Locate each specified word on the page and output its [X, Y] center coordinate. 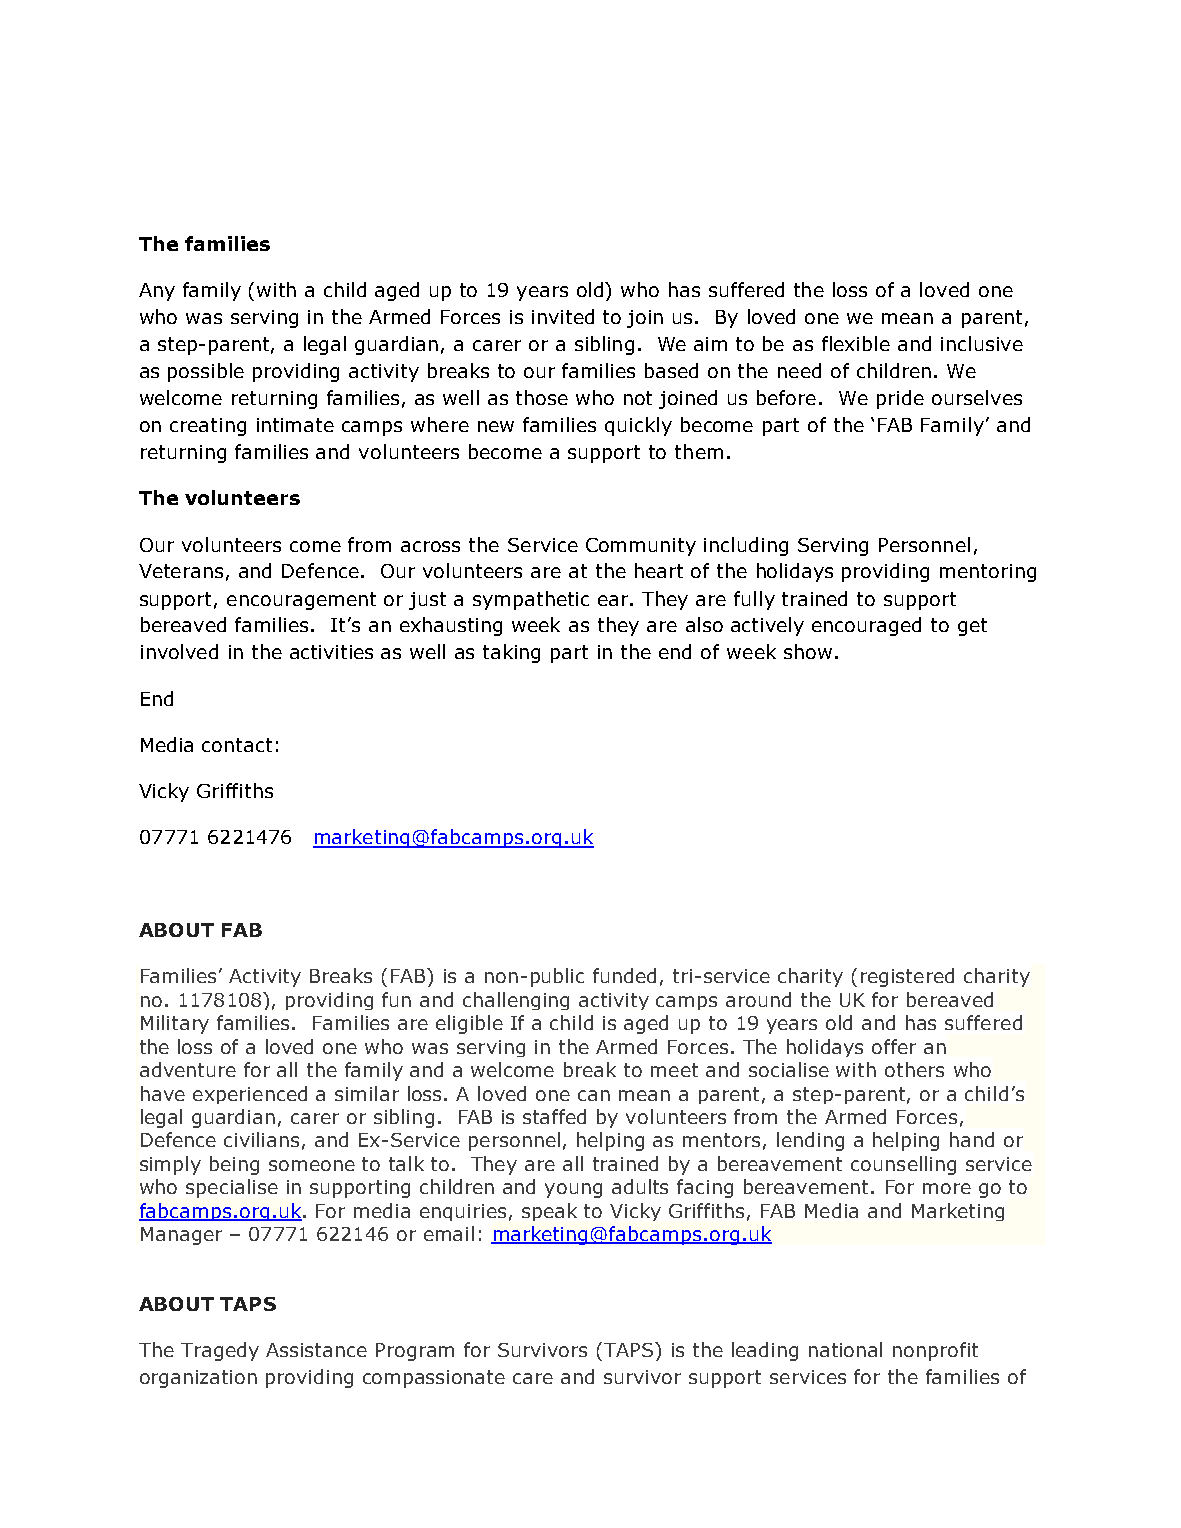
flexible [856, 343]
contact [237, 745]
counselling [903, 1165]
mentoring [988, 573]
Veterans [181, 571]
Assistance [316, 1350]
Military [175, 1024]
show [808, 651]
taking [511, 653]
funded [624, 975]
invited [563, 316]
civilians [261, 1139]
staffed [554, 1116]
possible [206, 372]
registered [907, 977]
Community [641, 547]
